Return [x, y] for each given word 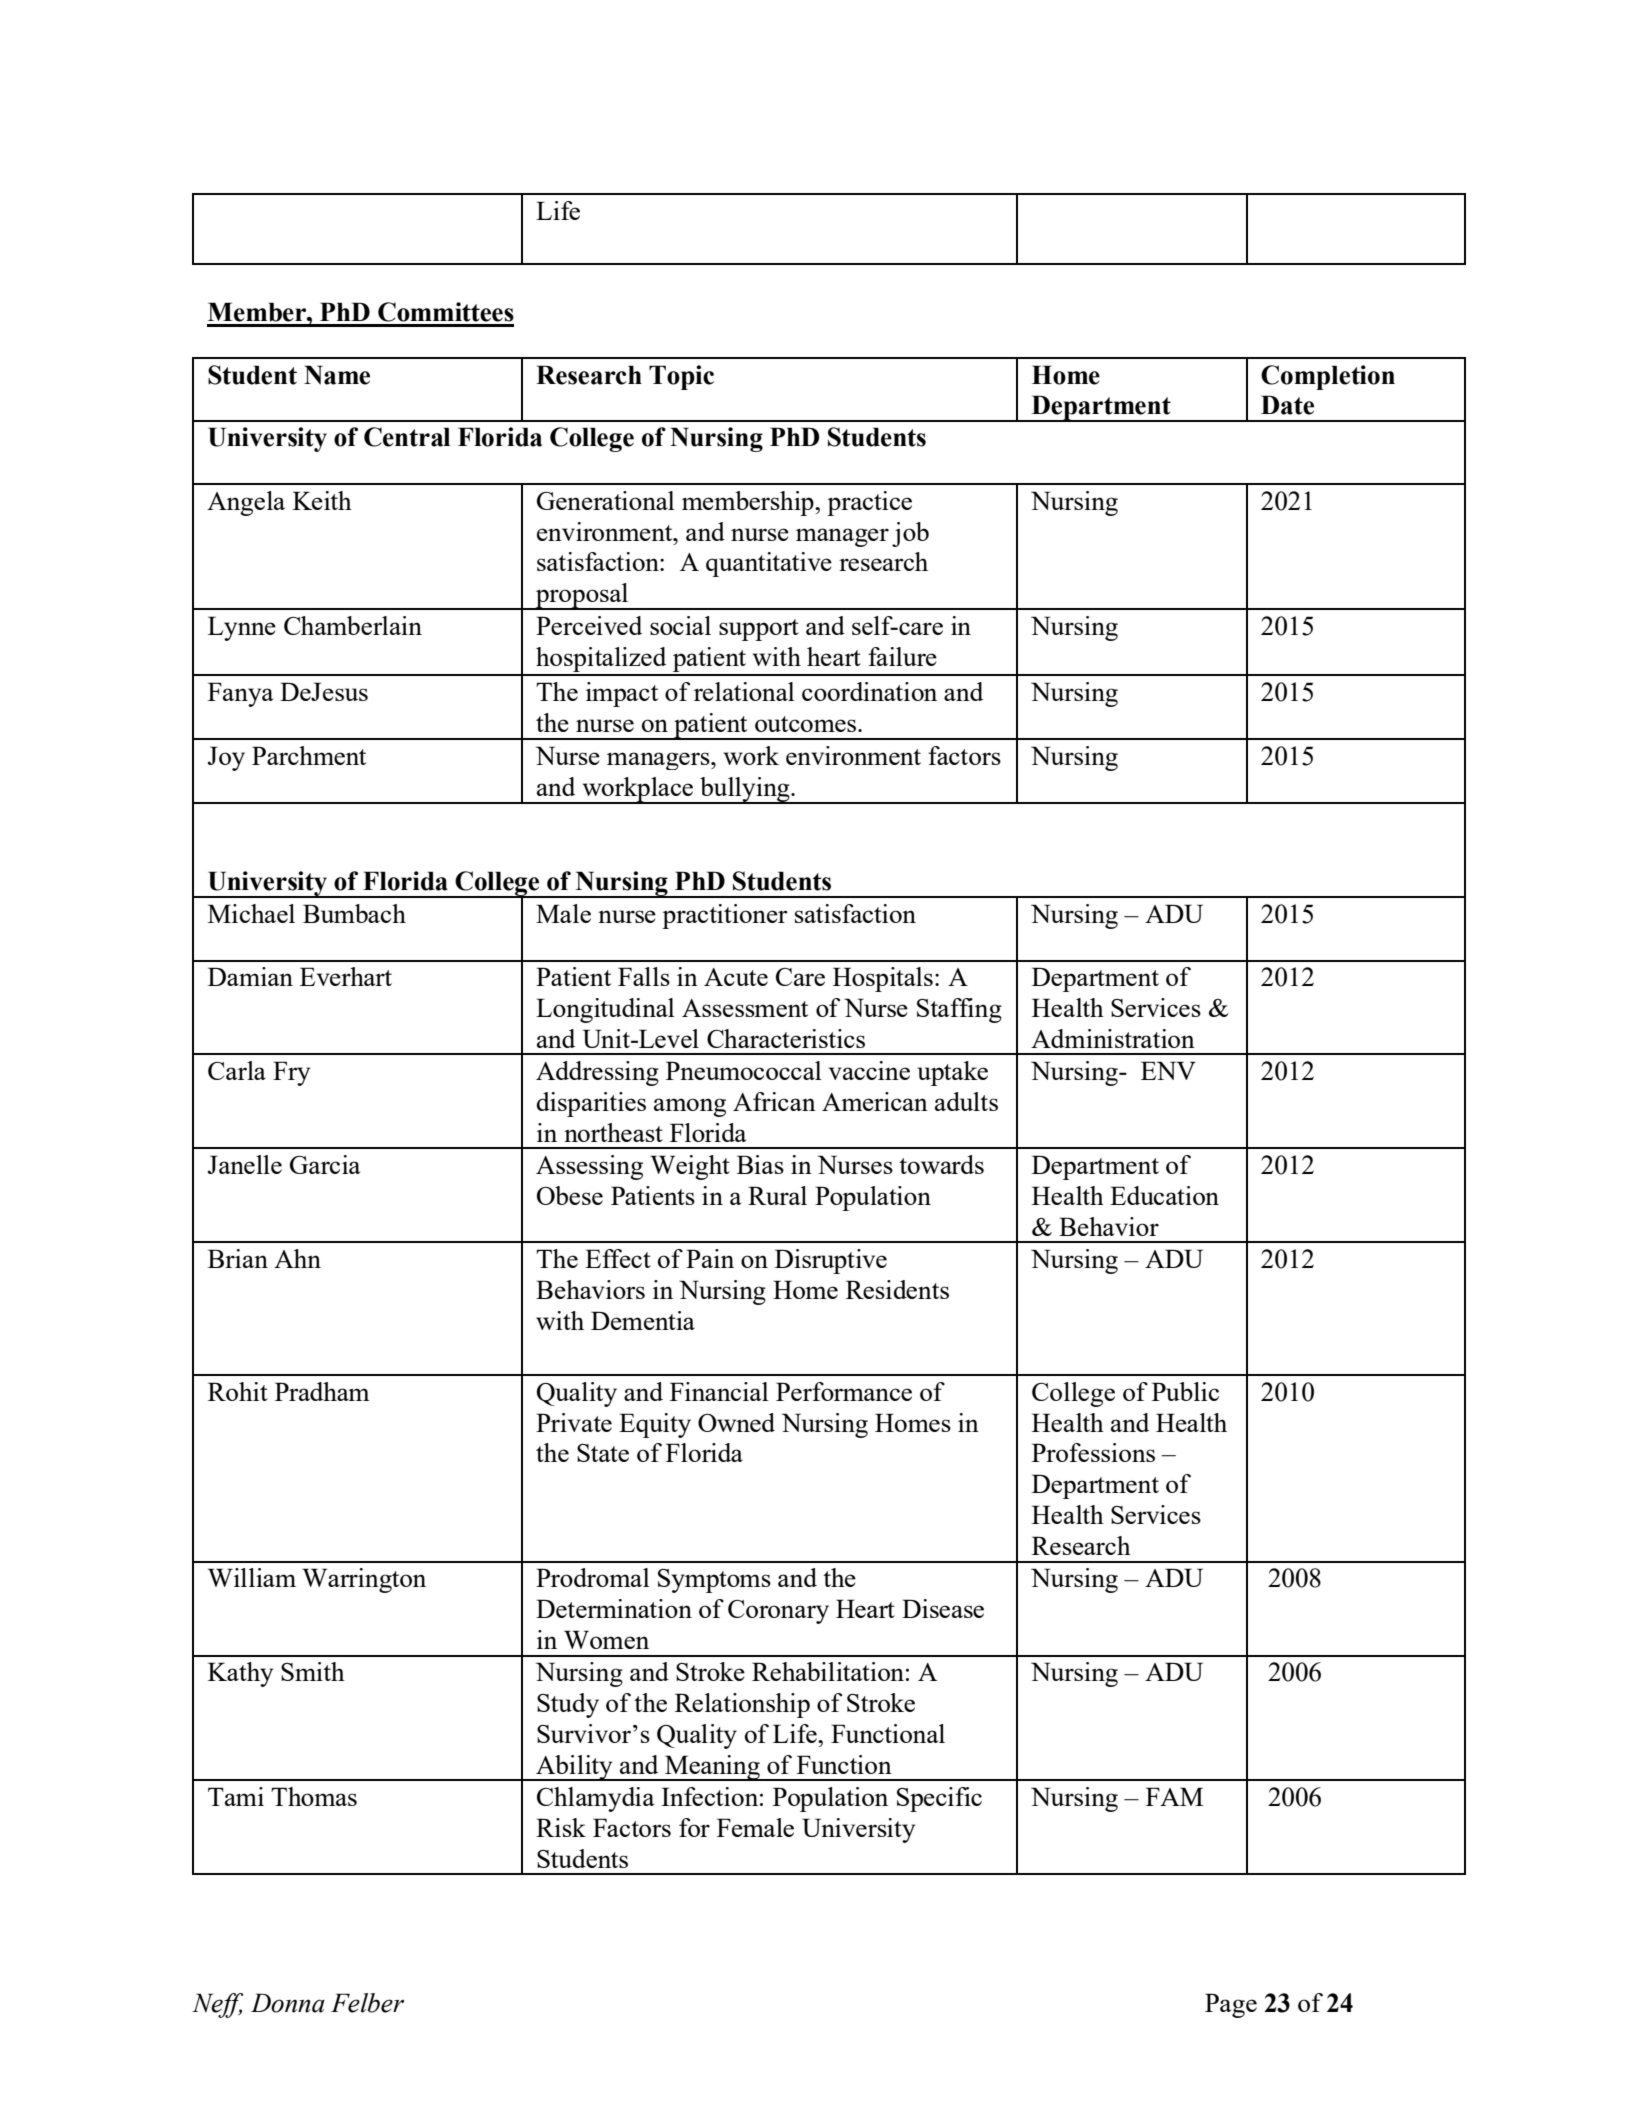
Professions [1093, 1452]
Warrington [364, 1580]
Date [1287, 405]
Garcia [325, 1164]
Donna [288, 2003]
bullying [745, 790]
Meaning [712, 1768]
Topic [681, 377]
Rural [777, 1195]
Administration [1113, 1038]
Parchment [309, 755]
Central [407, 437]
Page [1231, 2005]
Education [1164, 1195]
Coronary [778, 1612]
